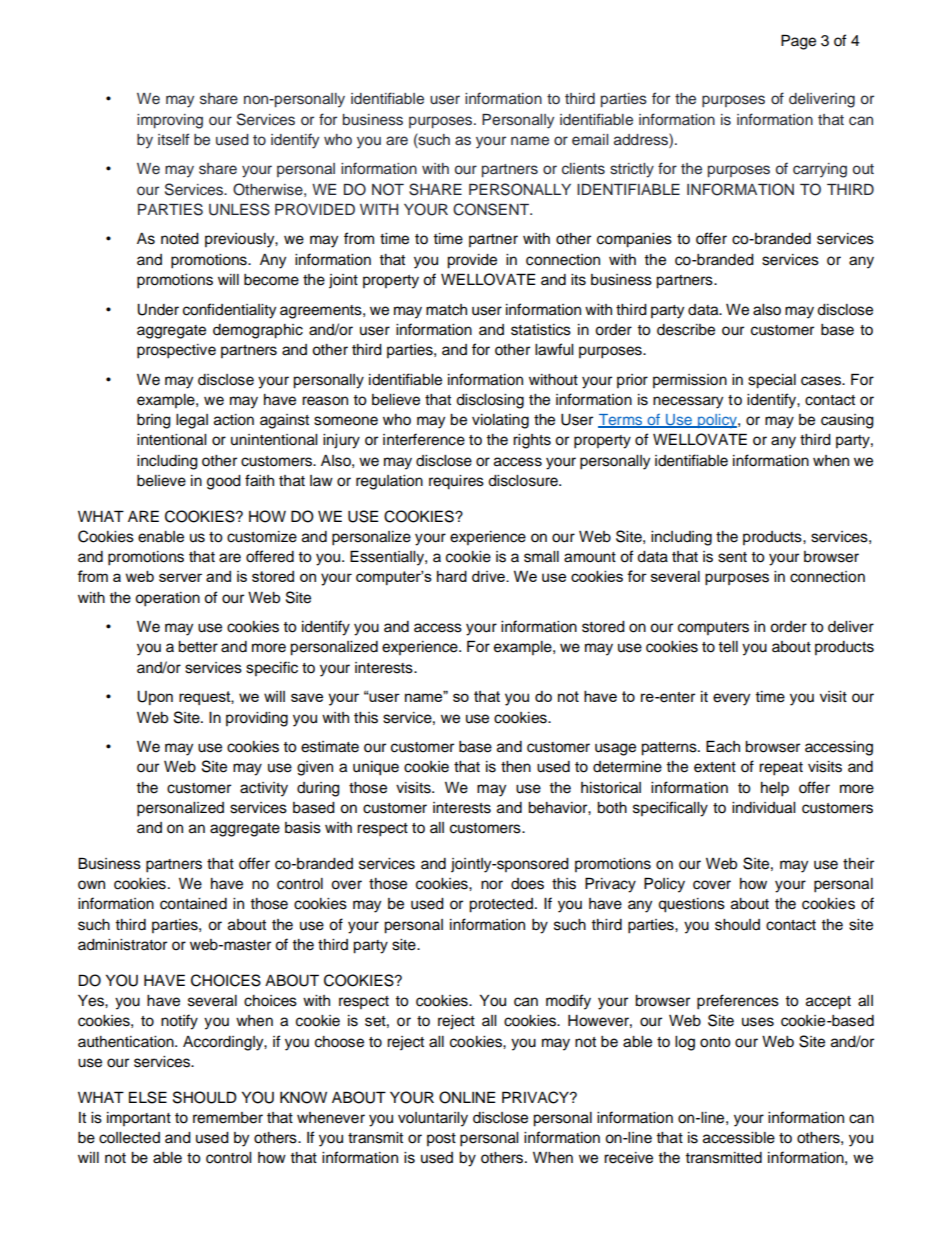  I want to click on post, so click(441, 1139).
